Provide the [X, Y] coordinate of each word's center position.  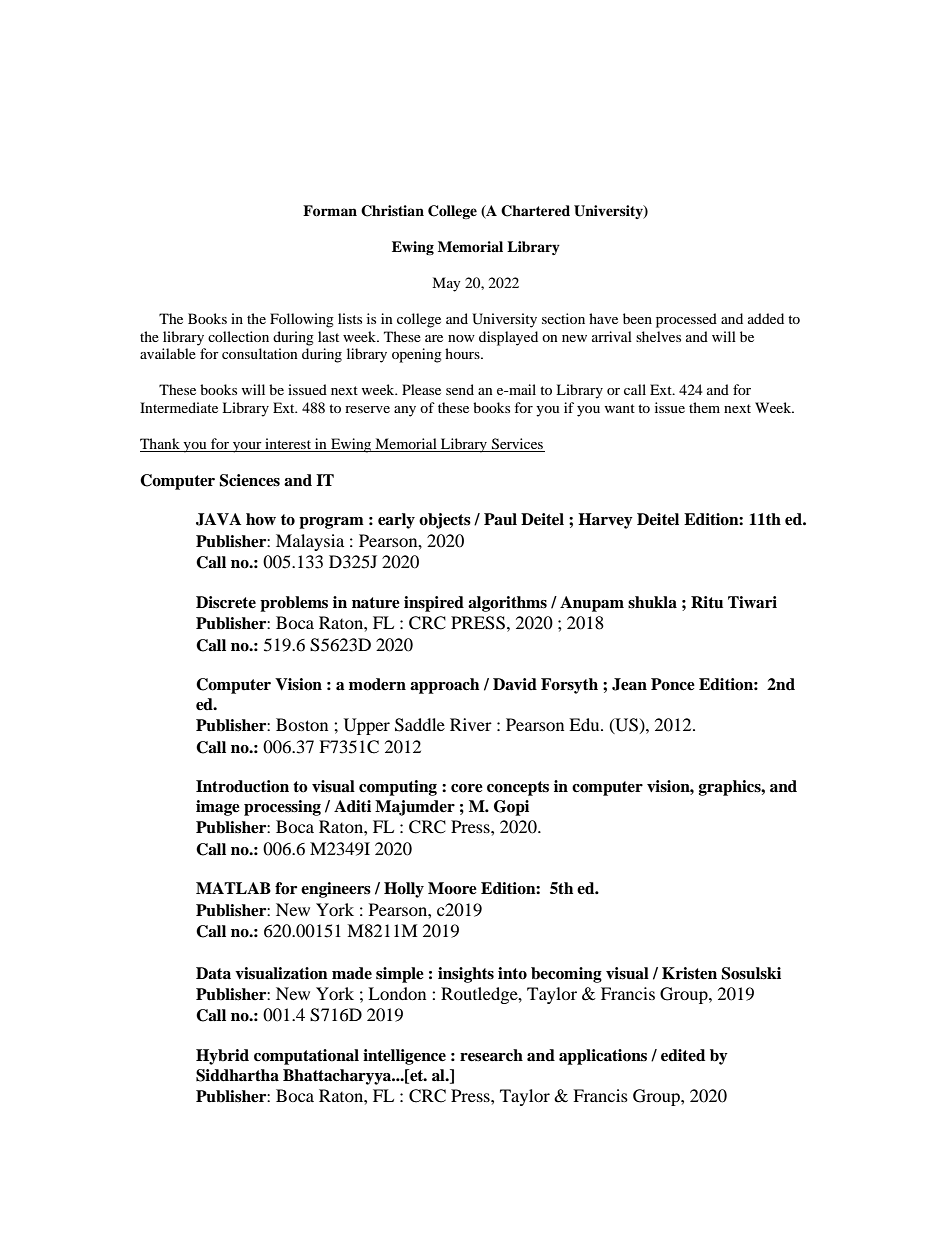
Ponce [673, 684]
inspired [434, 604]
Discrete [226, 602]
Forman [330, 211]
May [446, 284]
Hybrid [222, 1057]
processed [686, 320]
